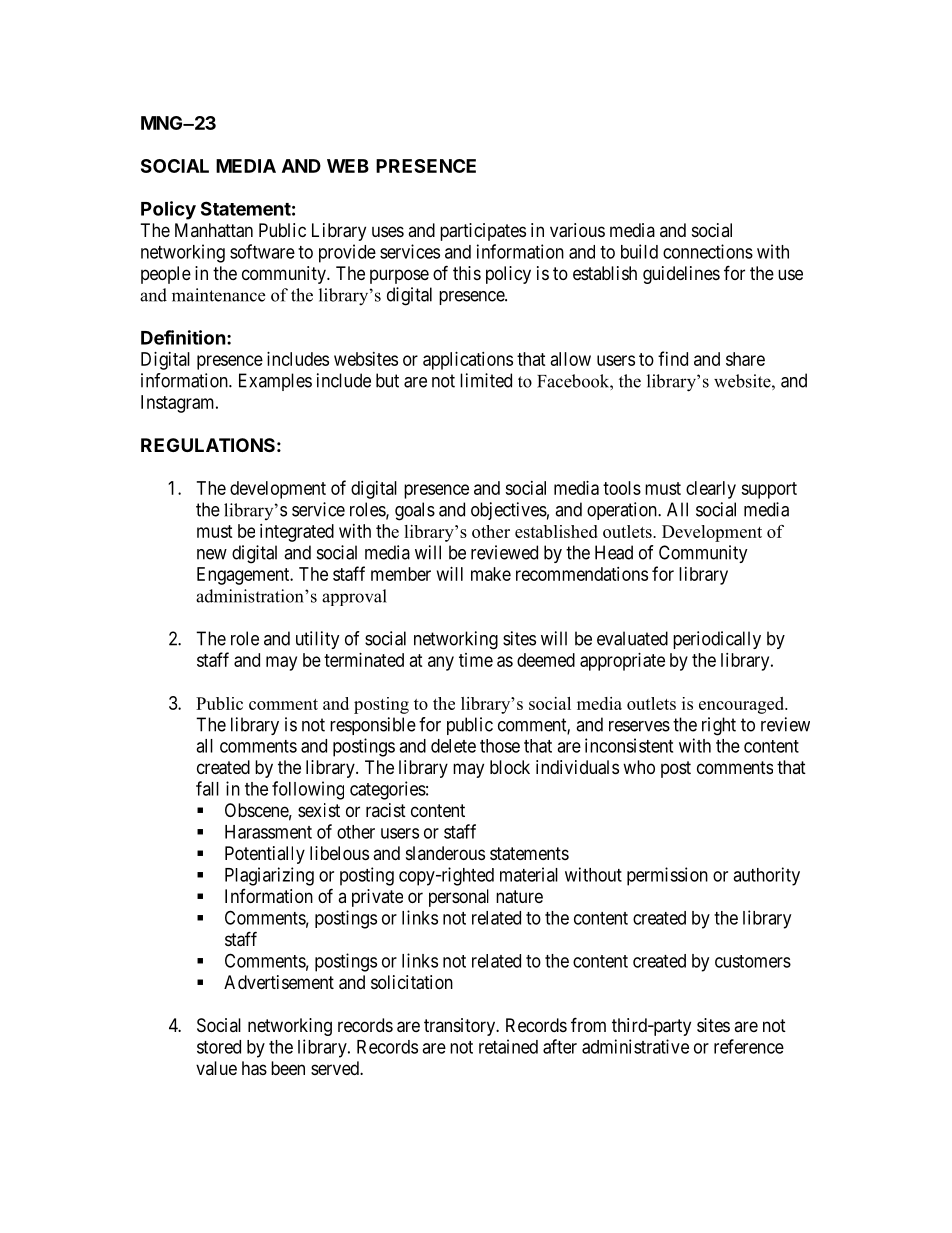 Image resolution: width=952 pixels, height=1233 pixels. I want to click on software, so click(262, 251).
